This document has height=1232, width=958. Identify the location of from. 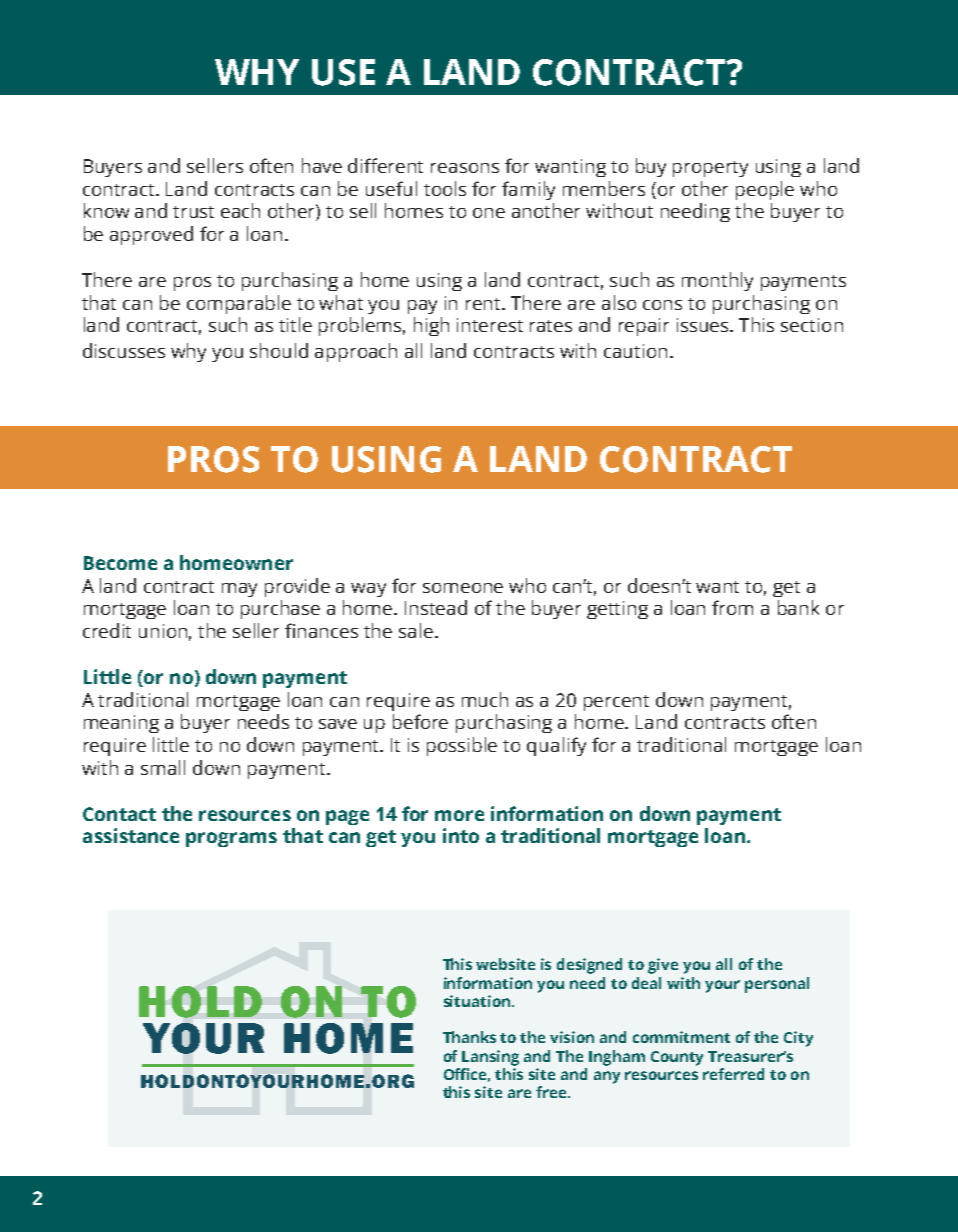
(732, 607).
